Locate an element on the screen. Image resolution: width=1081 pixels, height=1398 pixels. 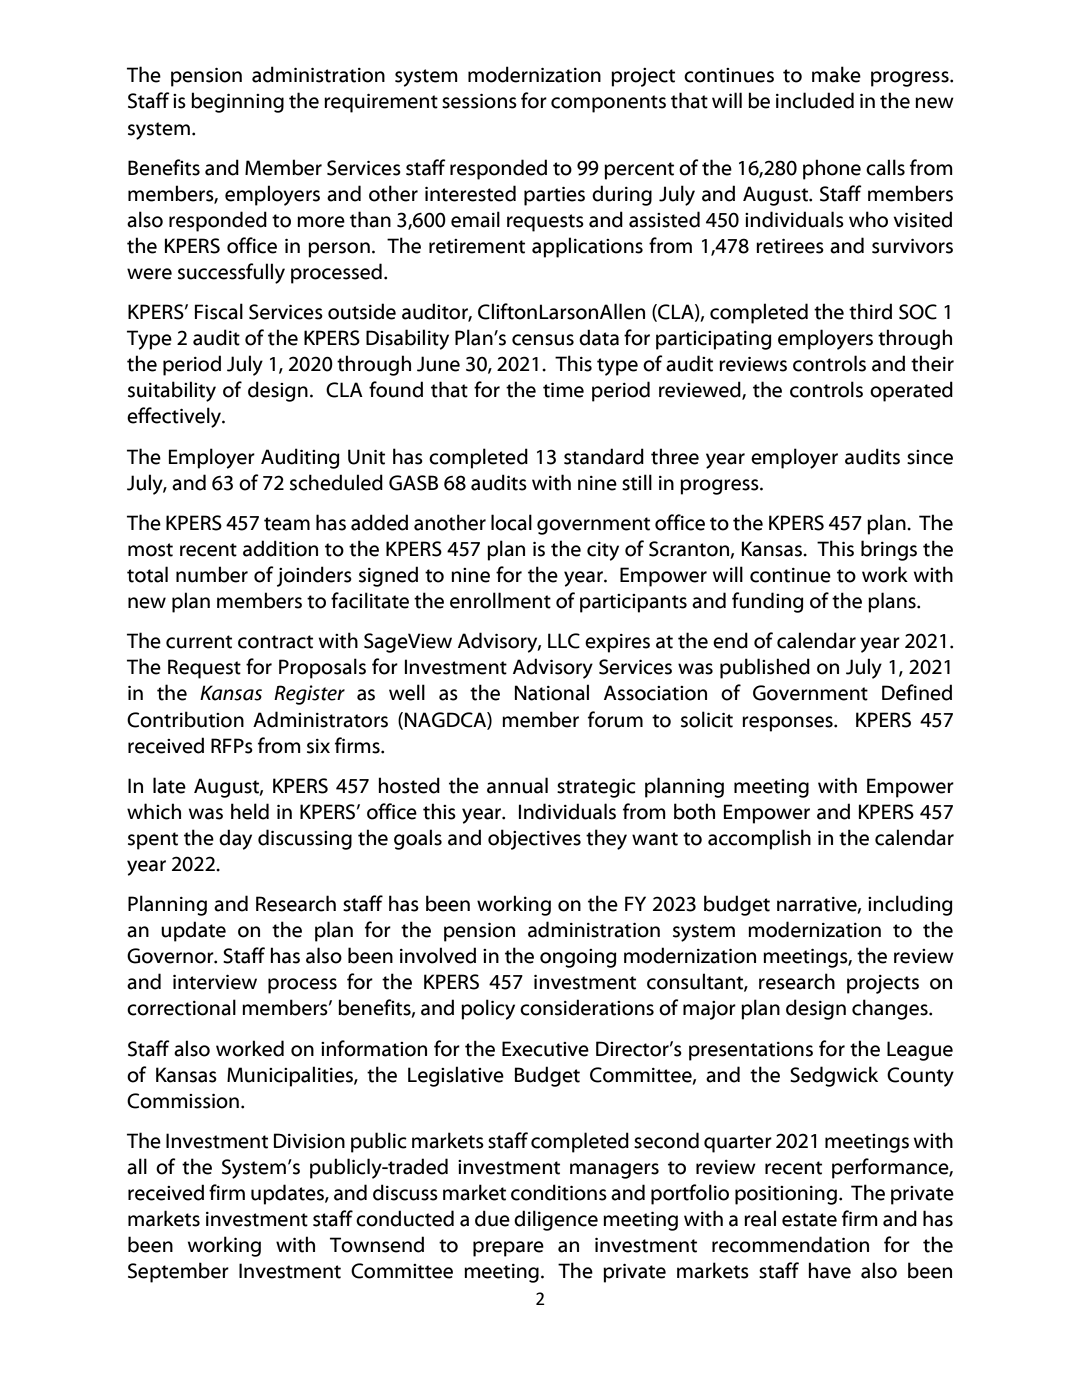
sessions is located at coordinates (479, 101).
